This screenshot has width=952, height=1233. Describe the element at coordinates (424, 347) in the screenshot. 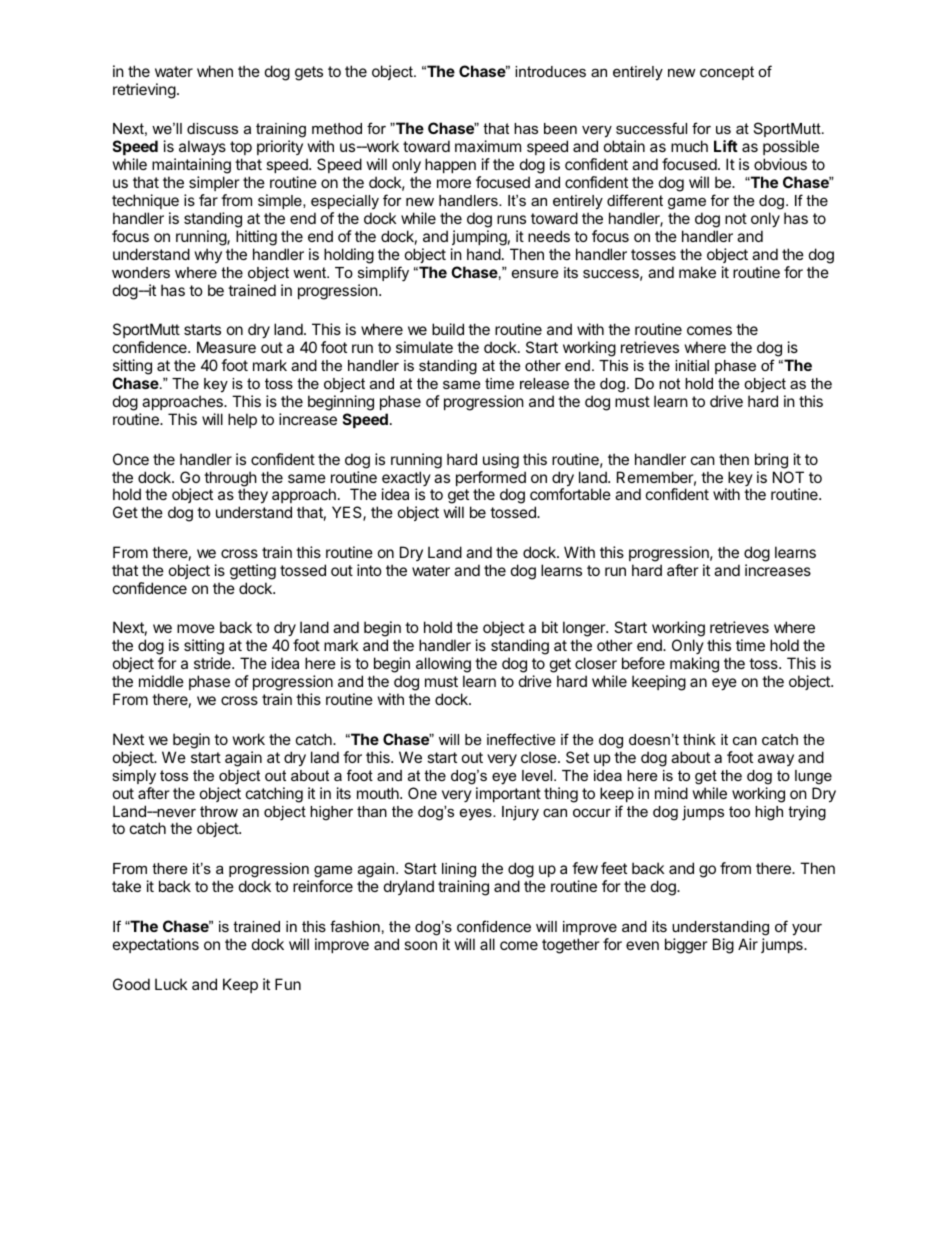

I see `simulate` at that location.
